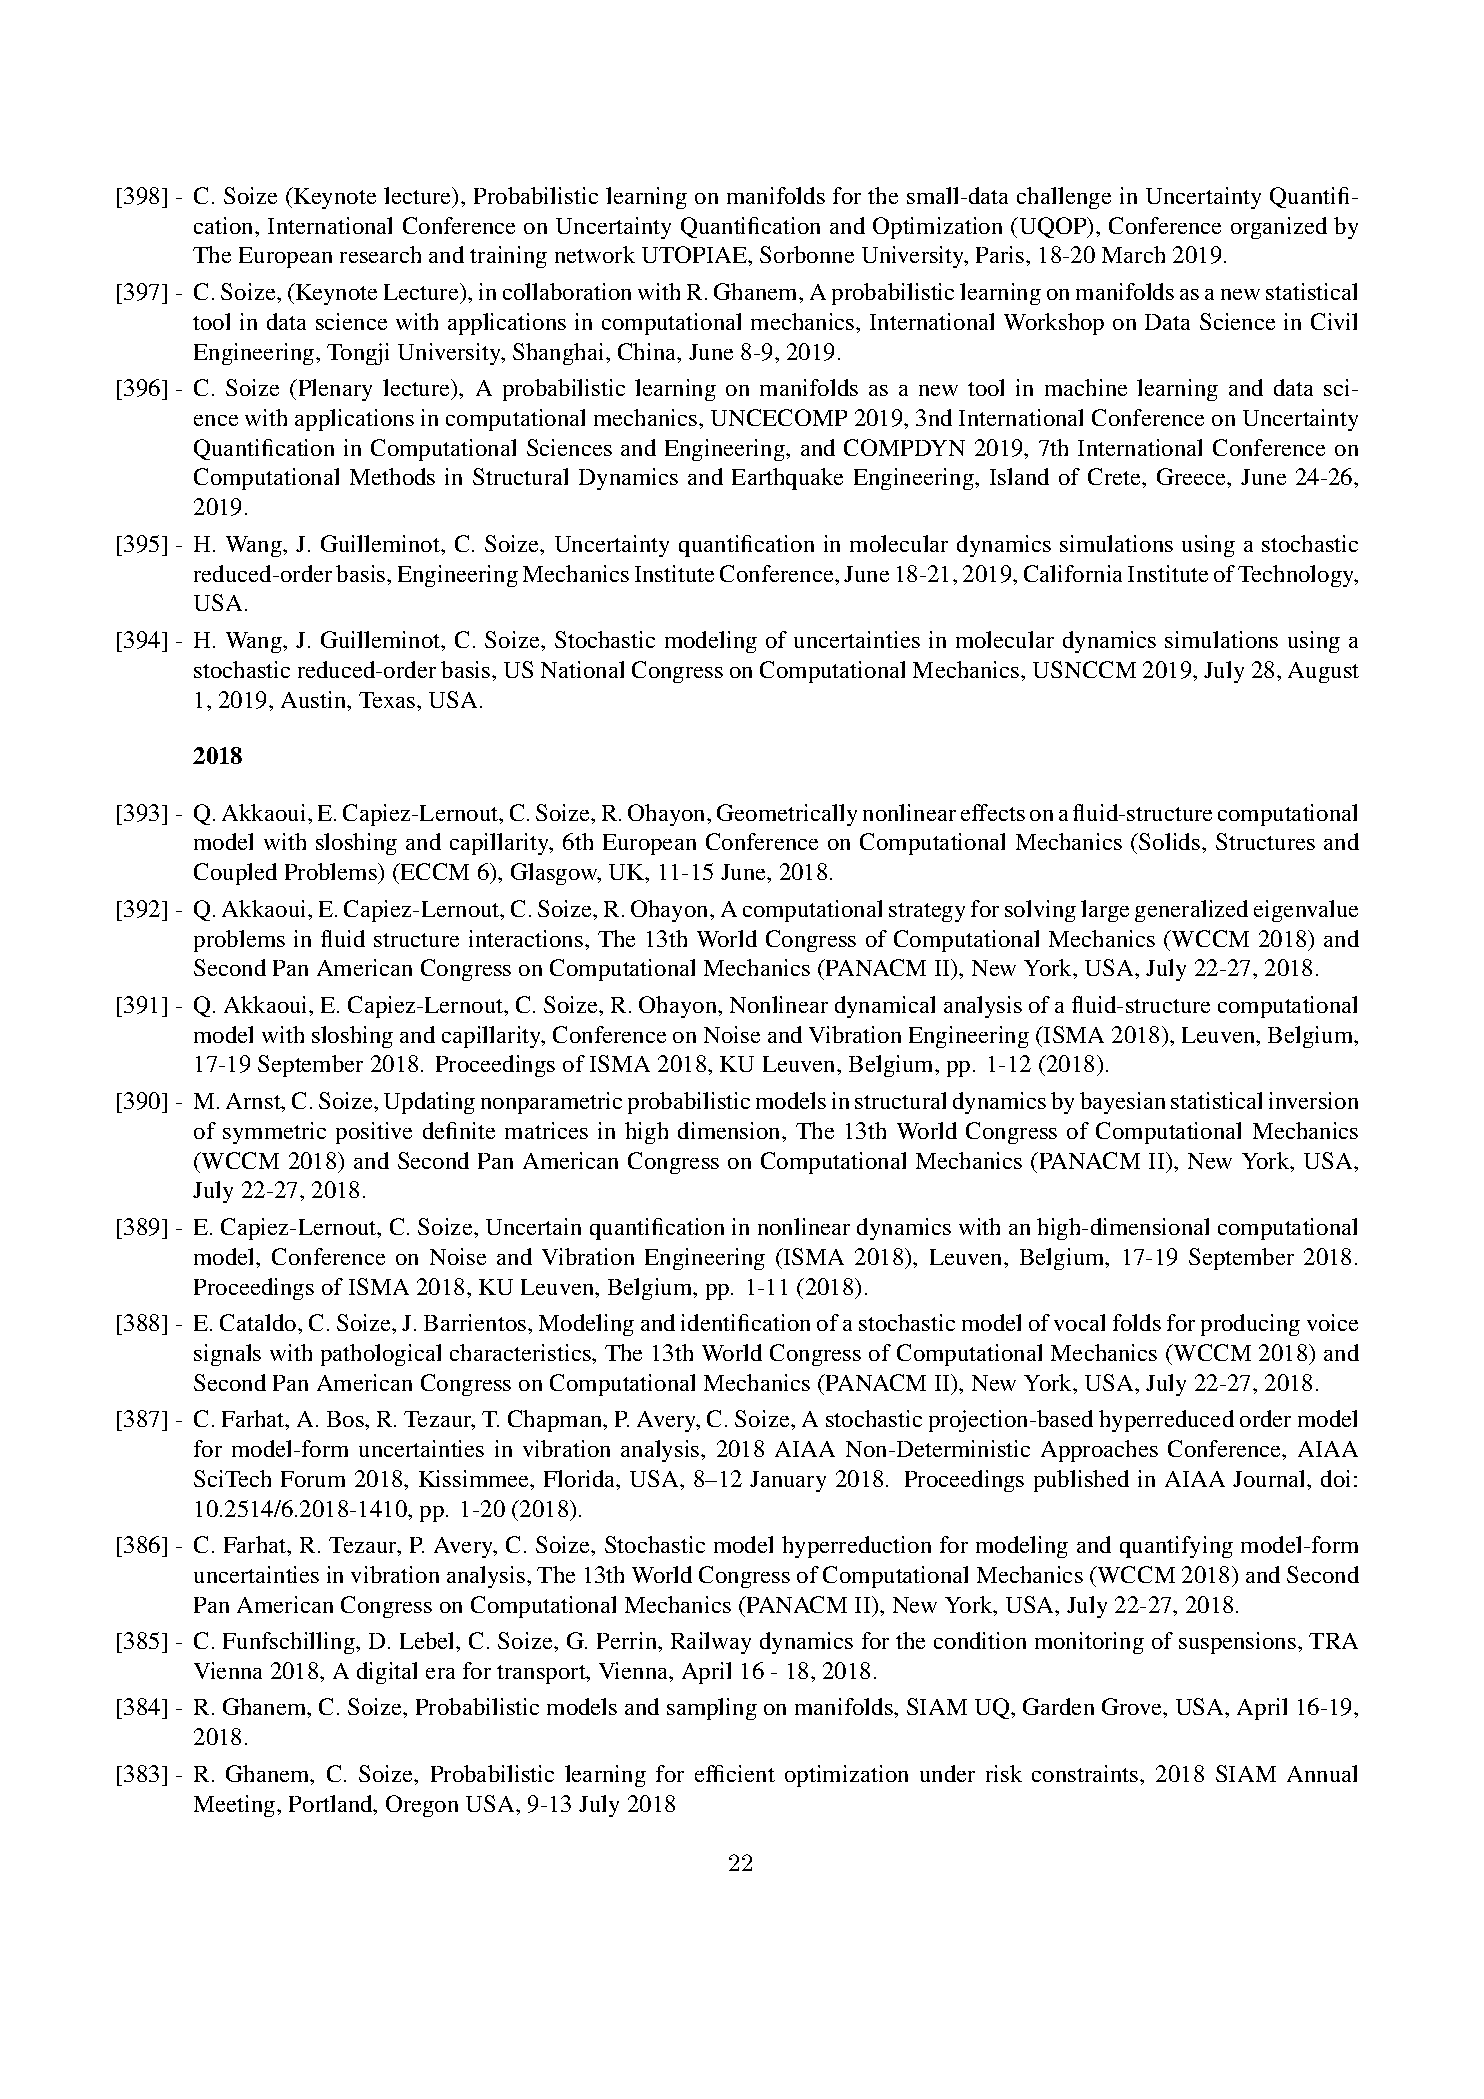 This image has height=2099, width=1484. I want to click on Oregon, so click(422, 1806).
